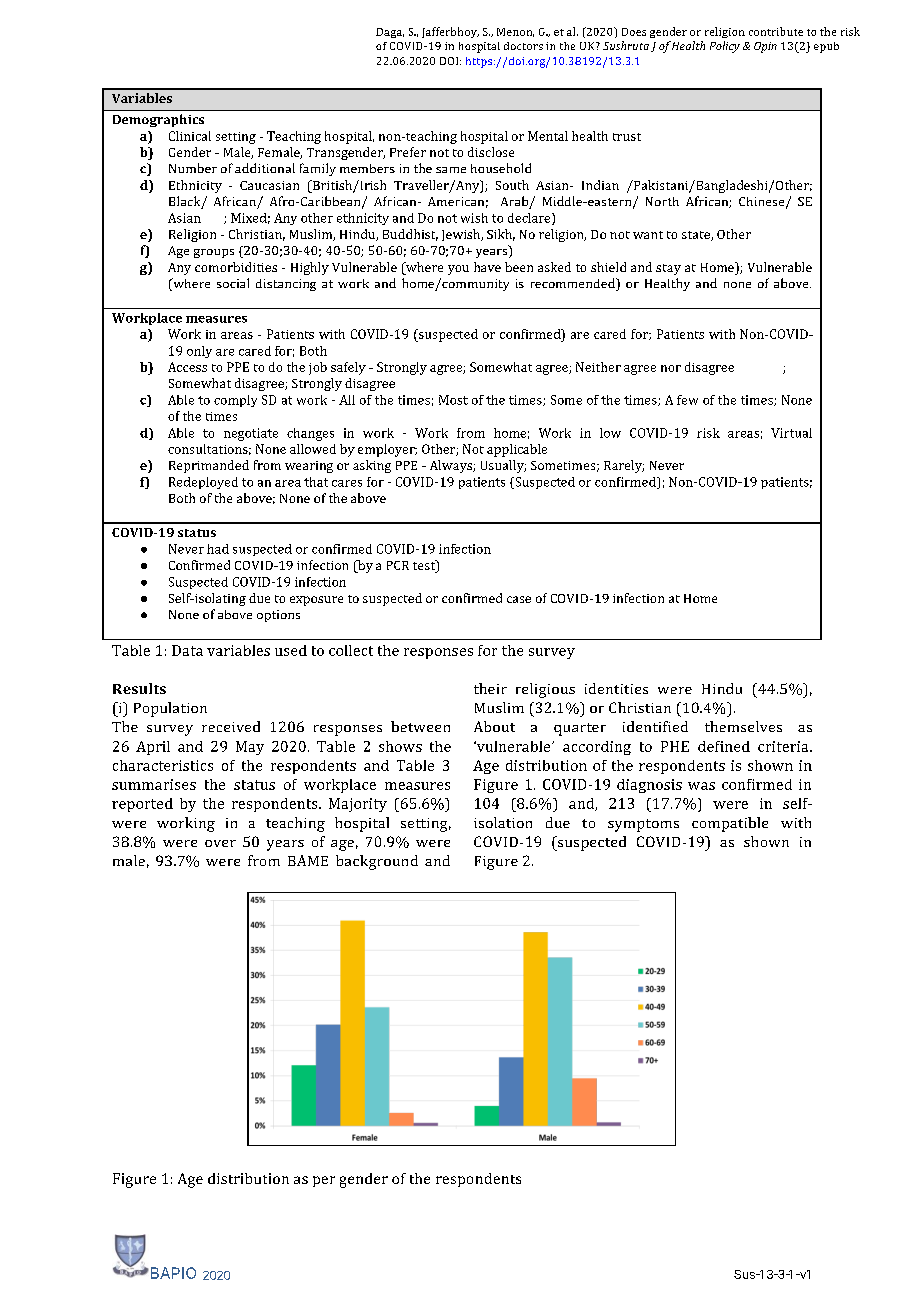 The height and width of the page is (1308, 924). What do you see at coordinates (190, 136) in the page?
I see `Clinical` at bounding box center [190, 136].
